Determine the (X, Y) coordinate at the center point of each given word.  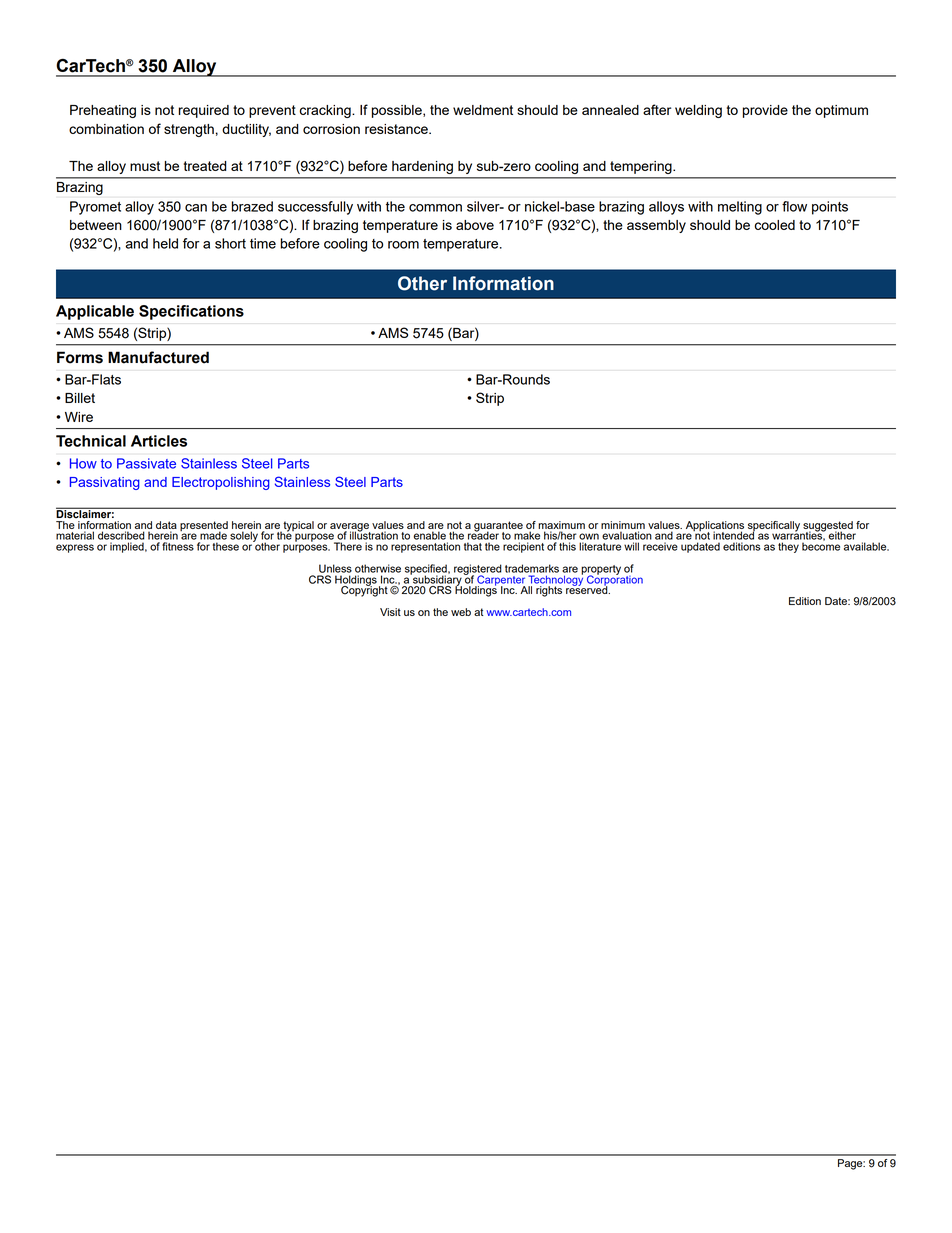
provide (765, 111)
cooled (775, 225)
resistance (397, 129)
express (75, 548)
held (165, 243)
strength (189, 130)
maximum (561, 525)
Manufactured (158, 357)
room (403, 245)
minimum (623, 525)
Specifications (191, 312)
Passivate (146, 463)
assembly (656, 226)
